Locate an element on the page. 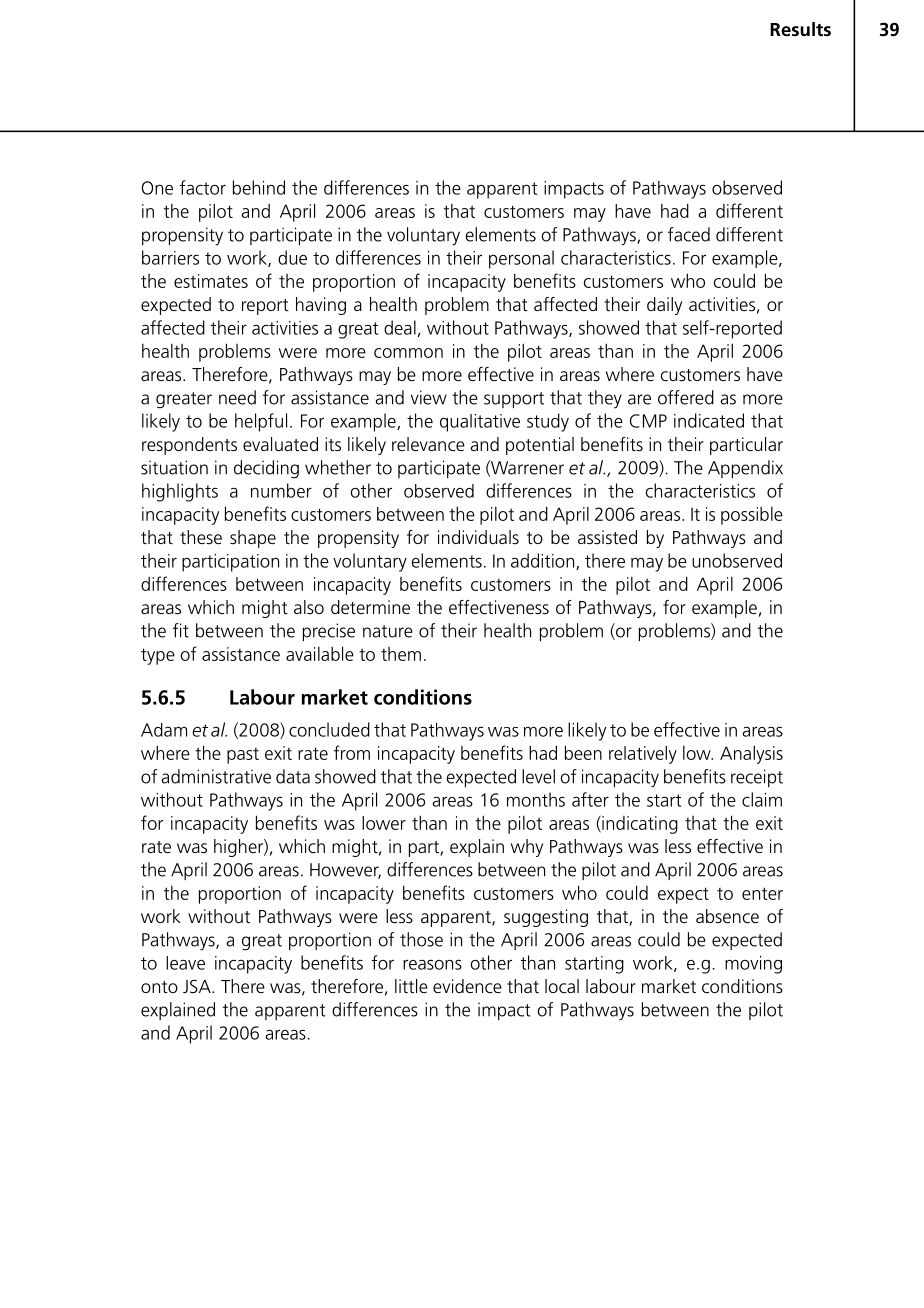 This page has height=1308, width=924. possible is located at coordinates (752, 516).
